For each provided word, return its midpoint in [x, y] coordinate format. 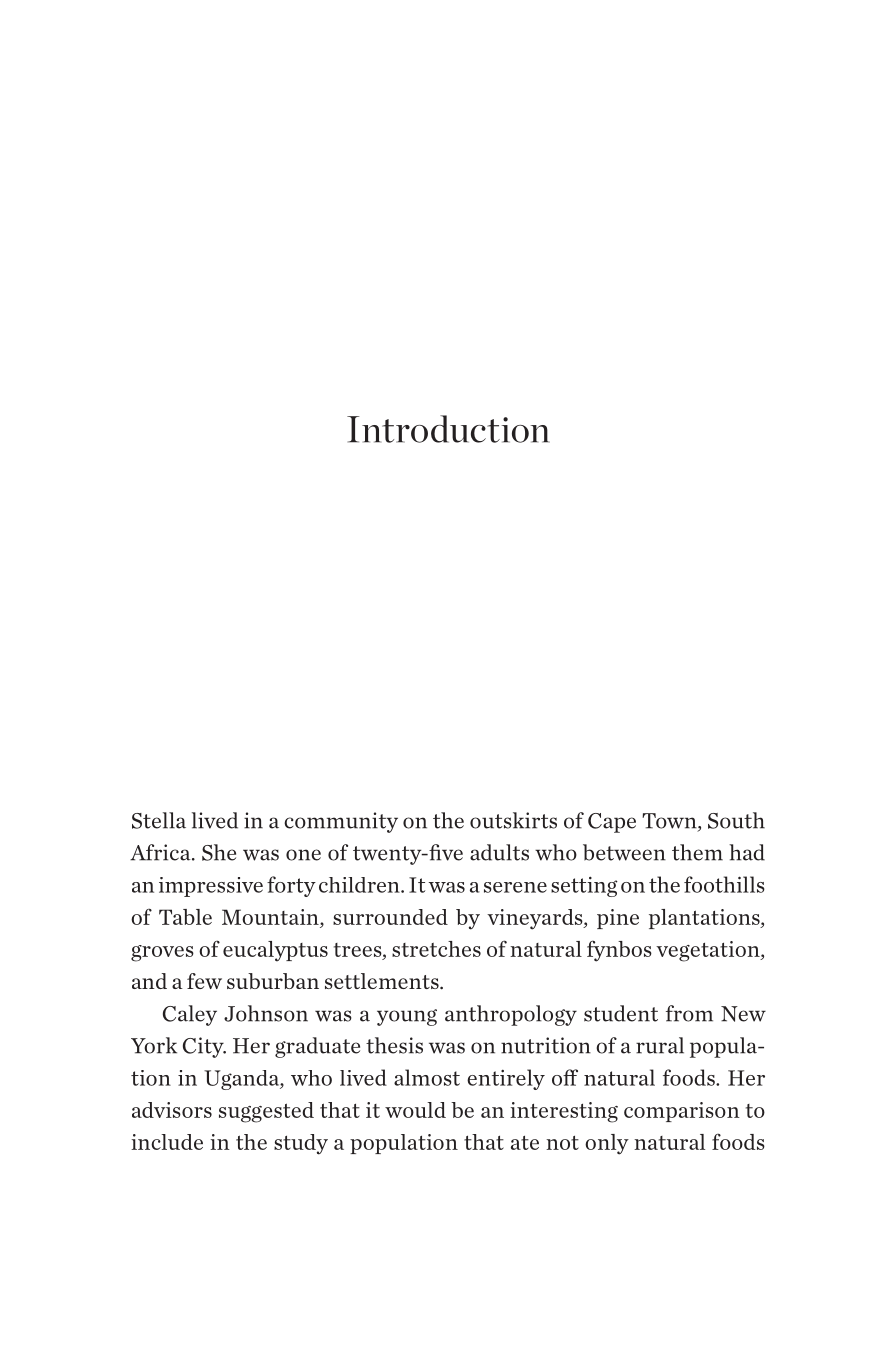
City [204, 1047]
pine [618, 919]
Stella [159, 820]
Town [670, 822]
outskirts [513, 820]
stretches [436, 949]
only [607, 1144]
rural [660, 1045]
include [167, 1142]
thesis [394, 1045]
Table [185, 917]
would [415, 1110]
